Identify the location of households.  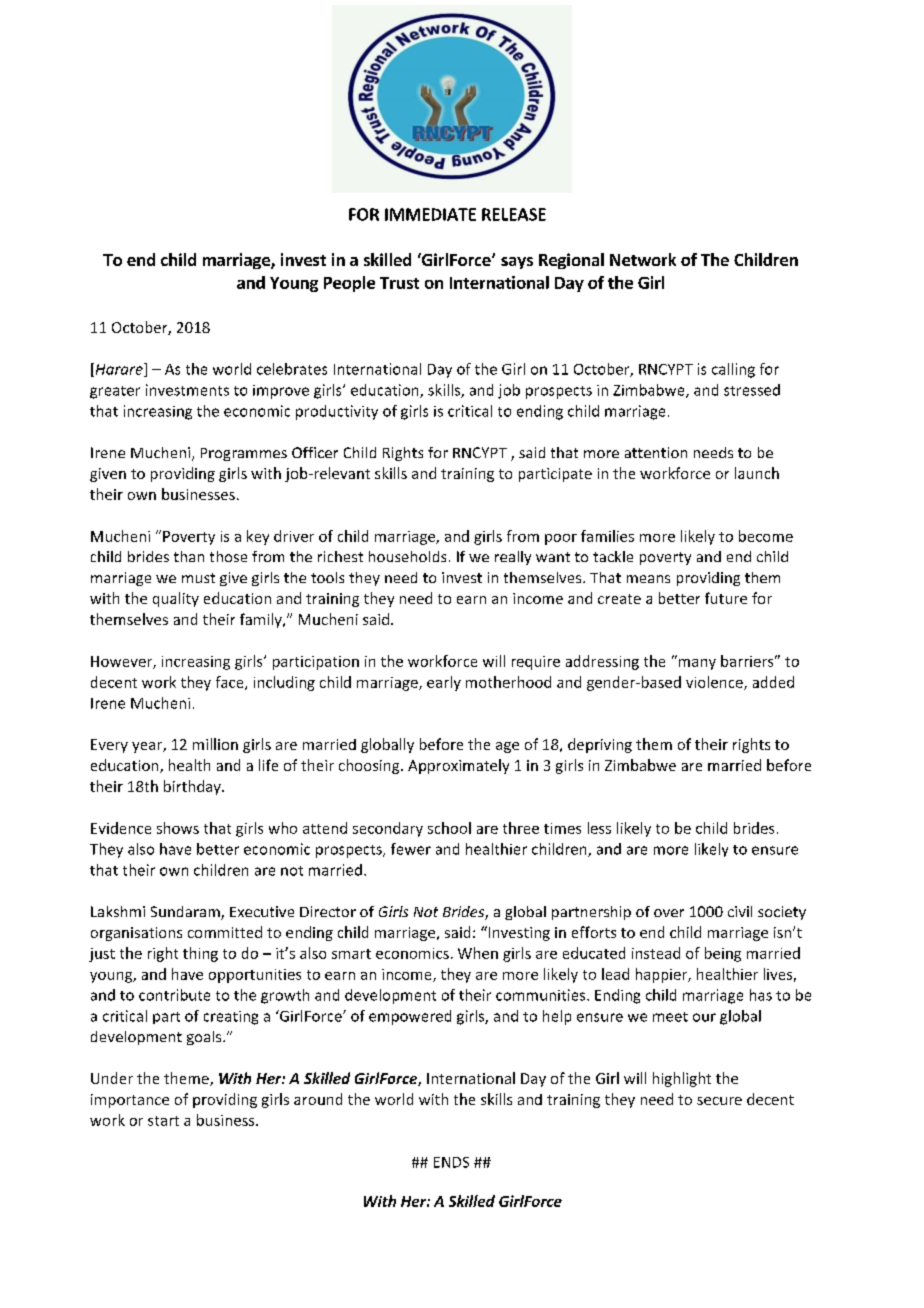
(407, 556).
